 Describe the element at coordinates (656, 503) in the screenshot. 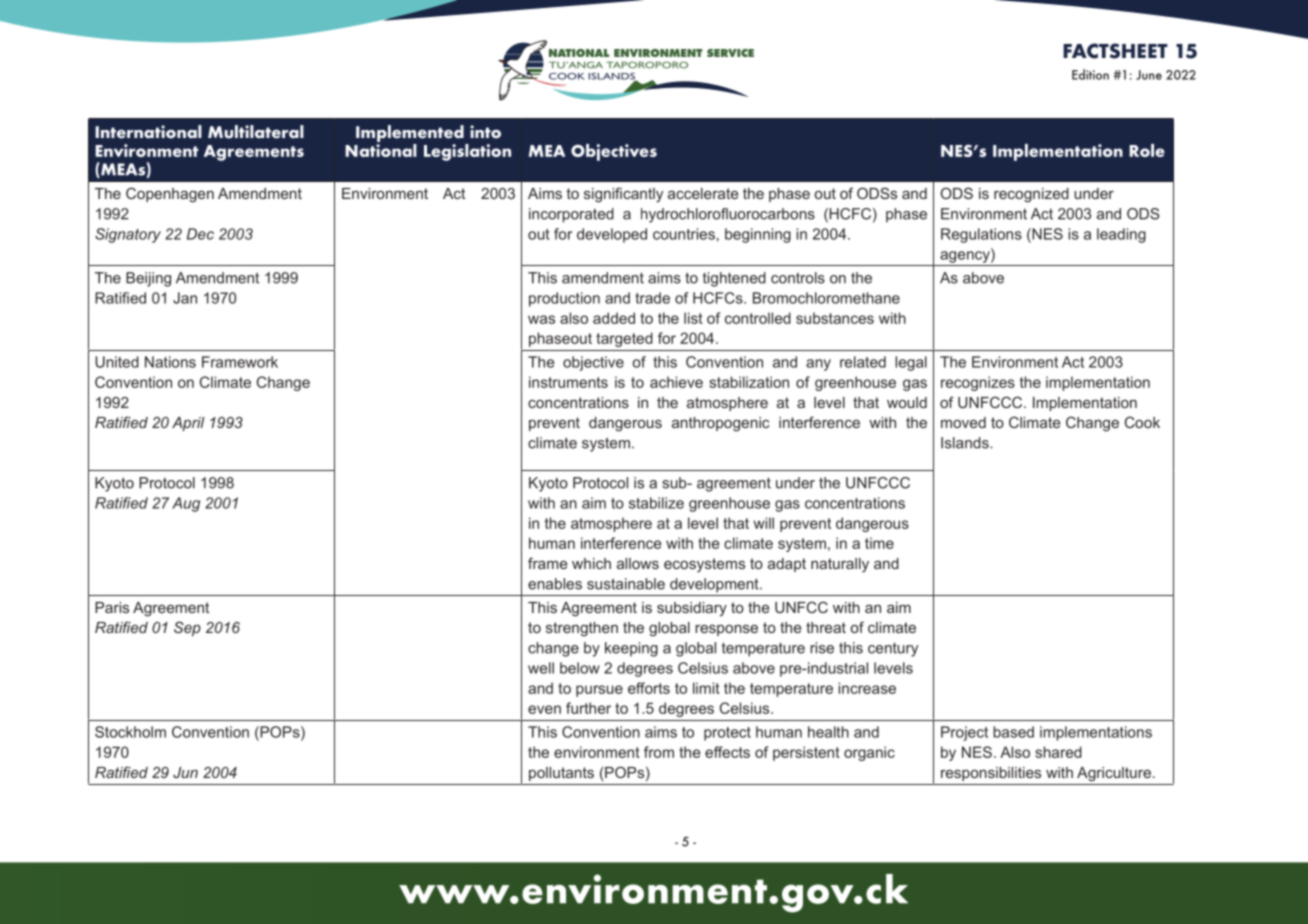

I see `stabilize` at that location.
